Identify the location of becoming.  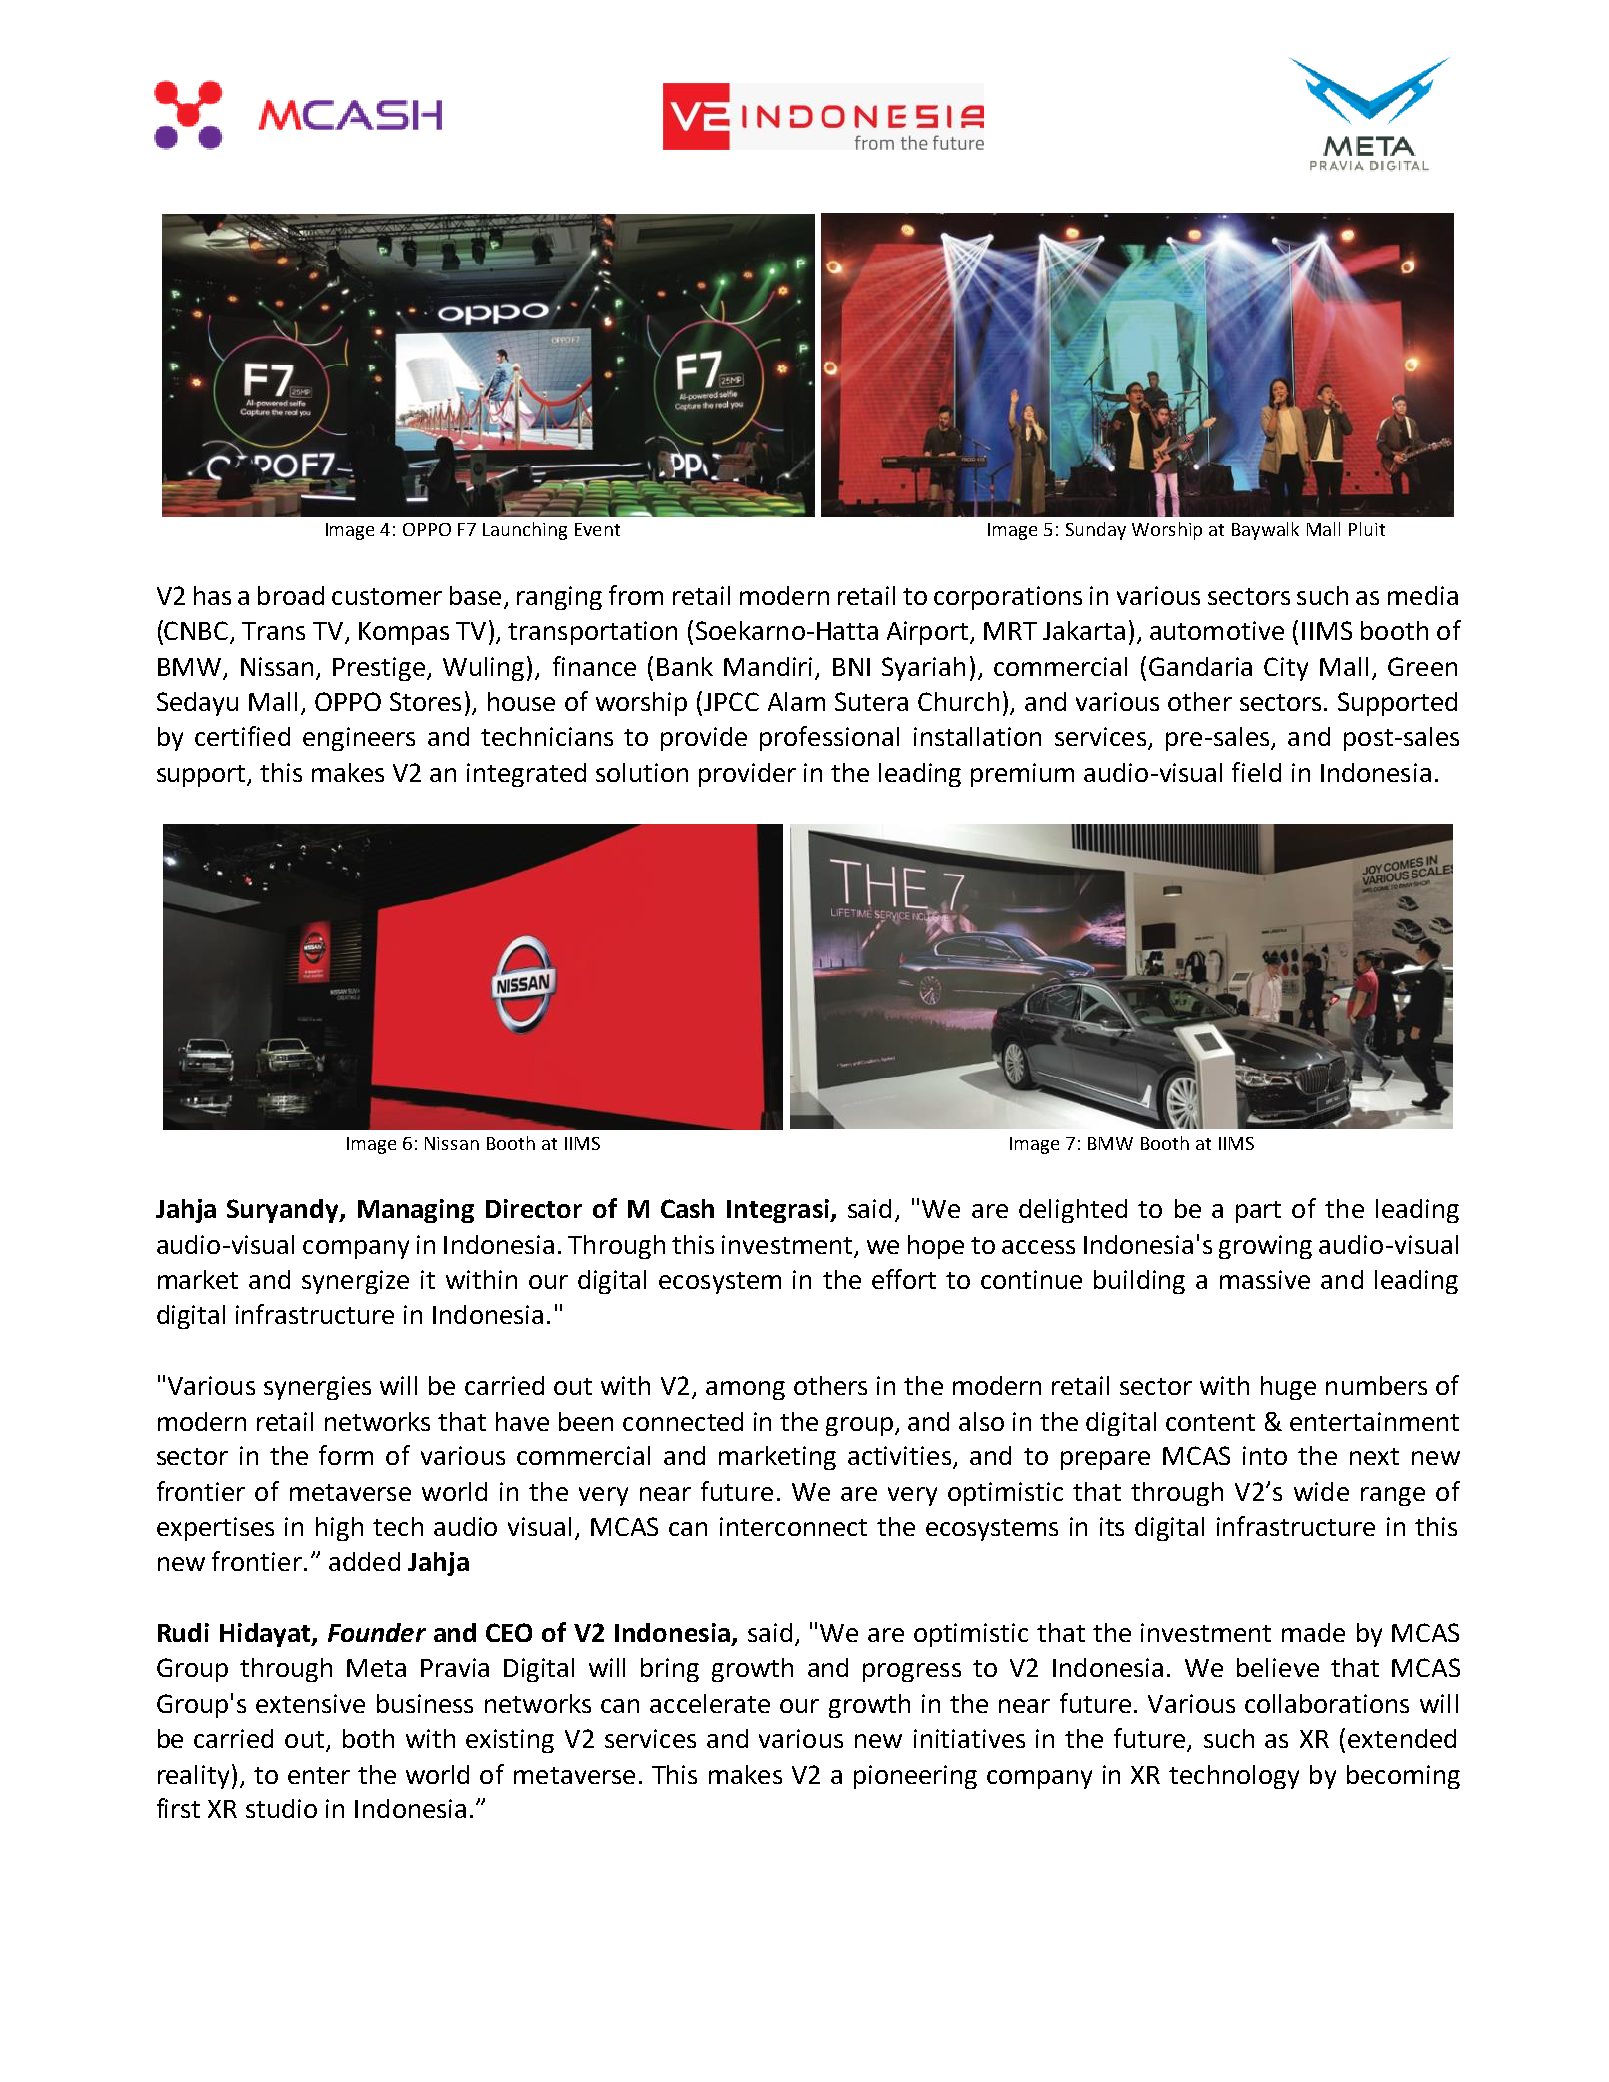
(1403, 1777).
